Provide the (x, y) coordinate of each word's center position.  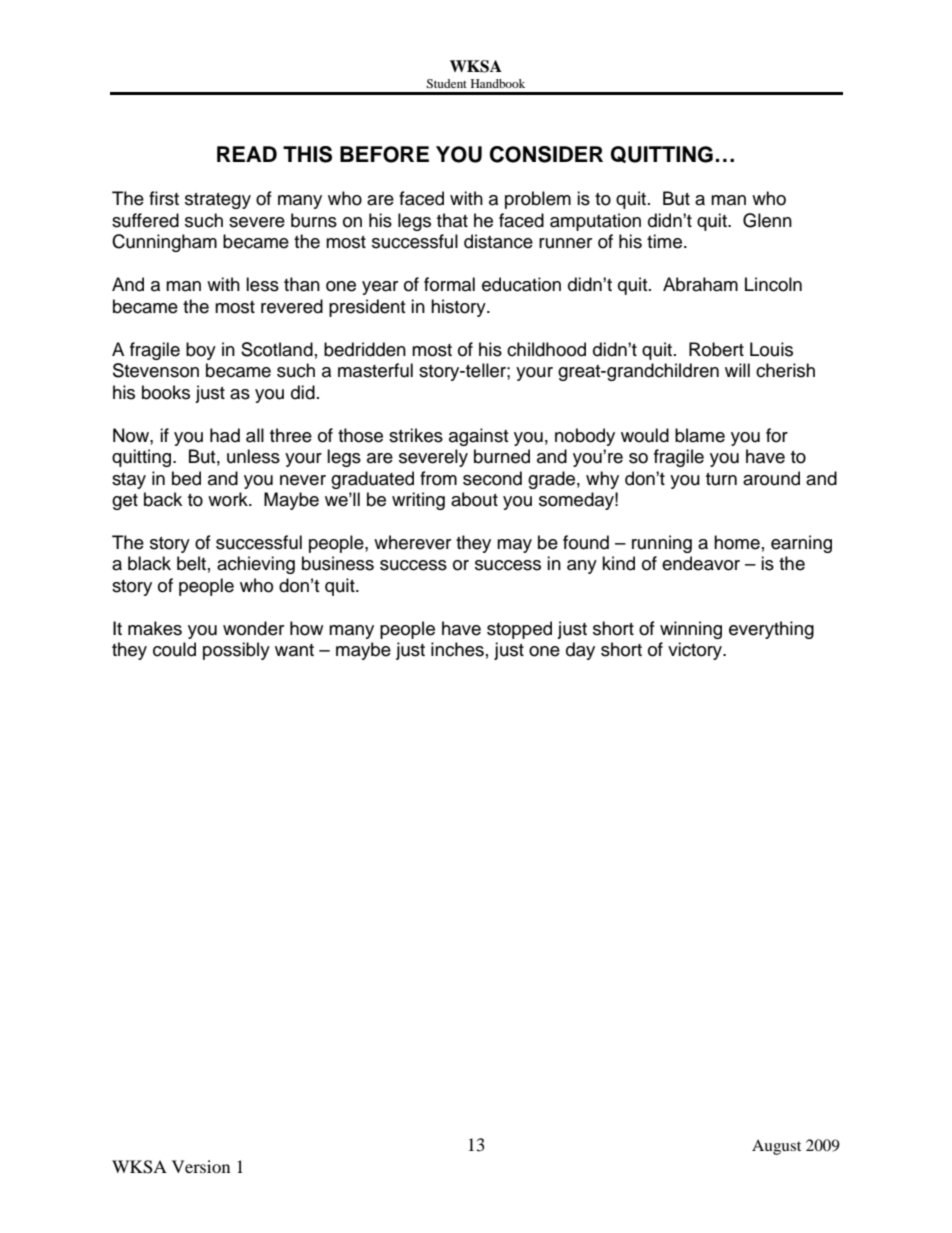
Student (446, 83)
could (174, 649)
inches (457, 649)
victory (696, 651)
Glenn (767, 220)
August (776, 1147)
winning (691, 630)
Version (201, 1166)
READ (247, 154)
